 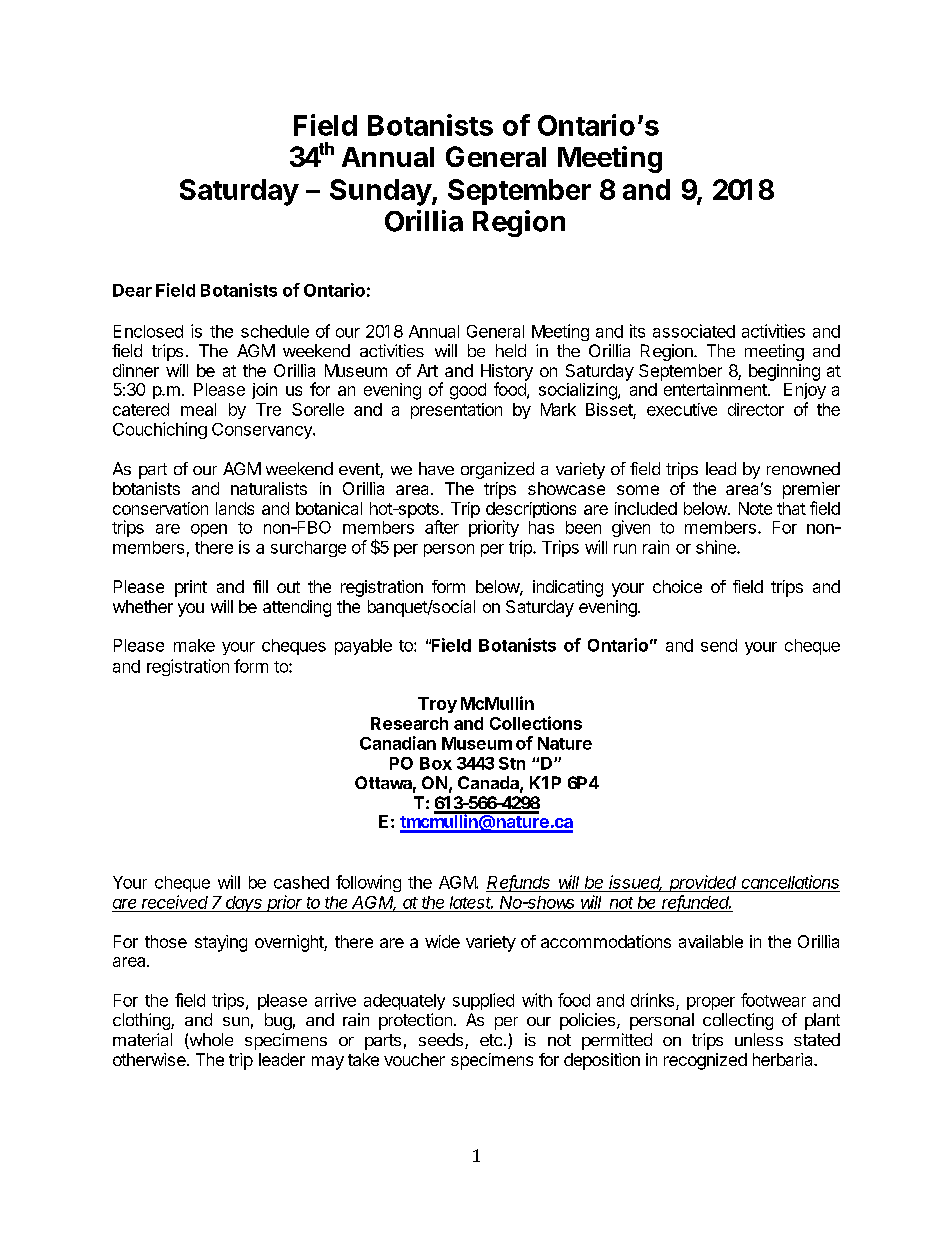 I want to click on send, so click(x=719, y=645).
